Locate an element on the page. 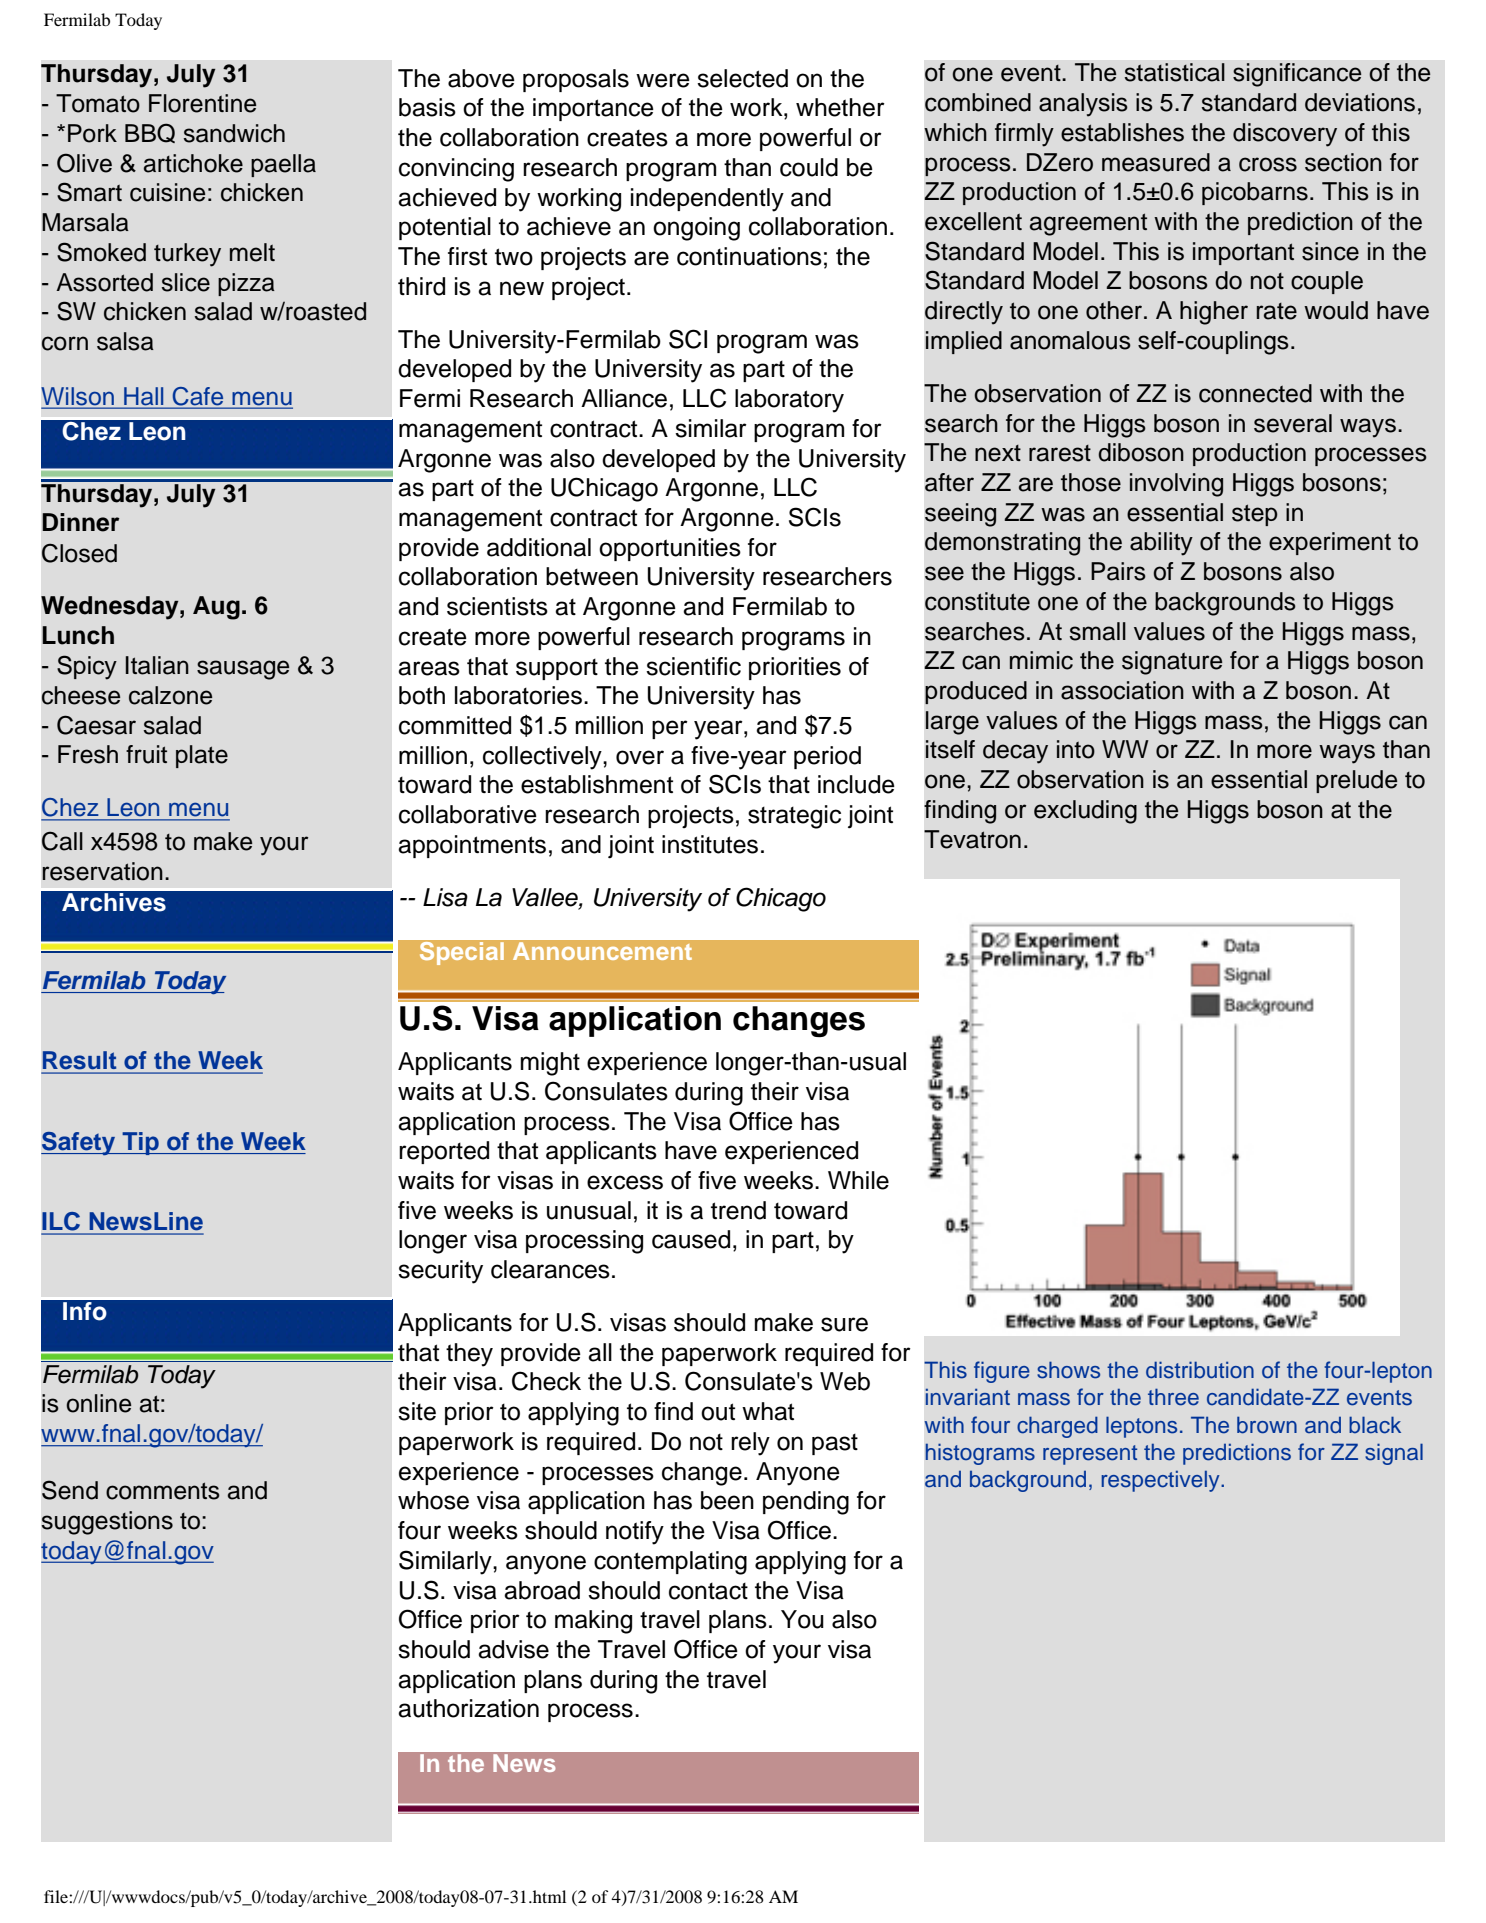 This page has width=1486, height=1923. sandwich is located at coordinates (234, 133).
